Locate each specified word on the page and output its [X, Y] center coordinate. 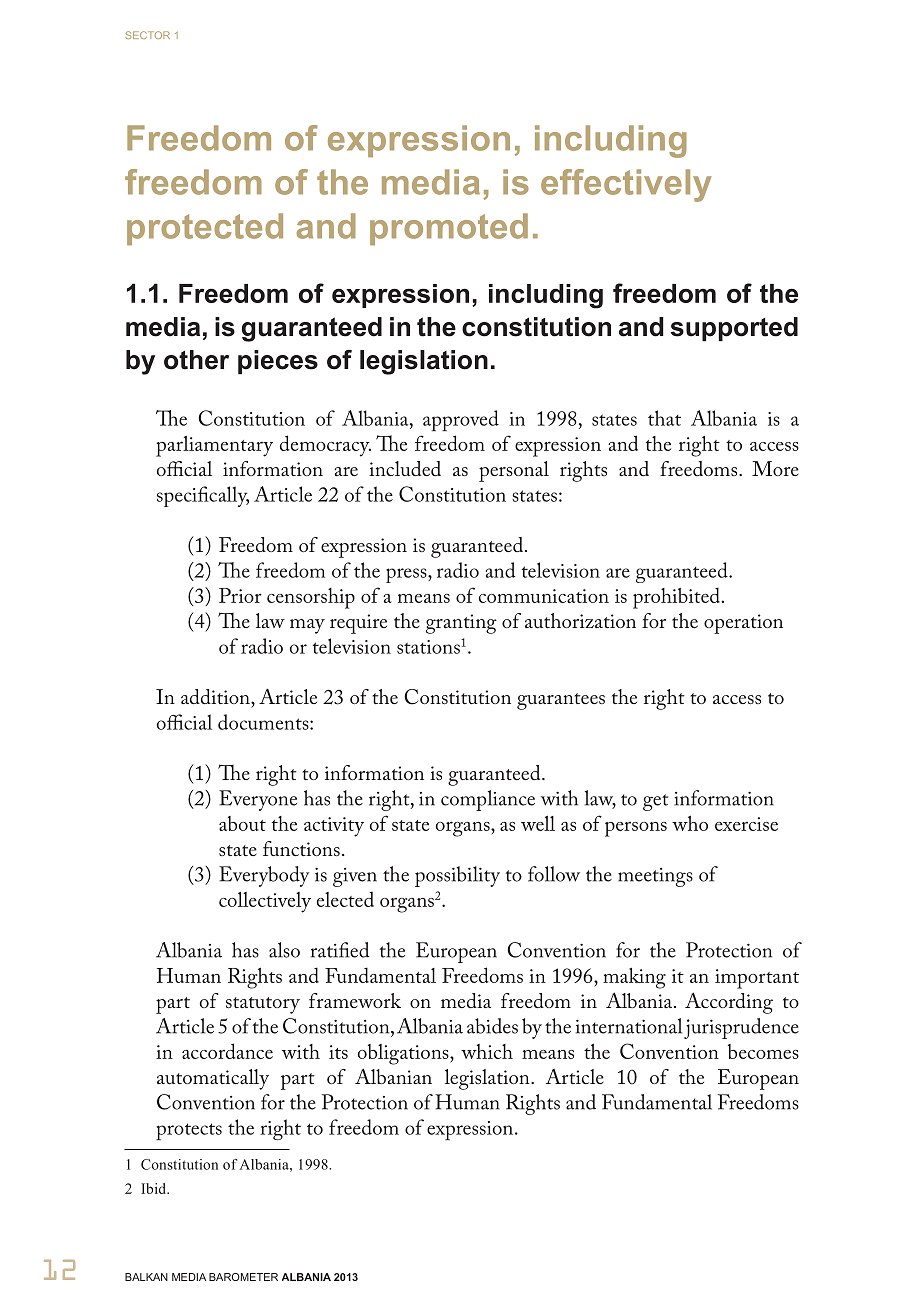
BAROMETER [243, 1277]
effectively [626, 185]
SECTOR [147, 35]
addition [216, 697]
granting [461, 624]
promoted [449, 229]
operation [743, 624]
